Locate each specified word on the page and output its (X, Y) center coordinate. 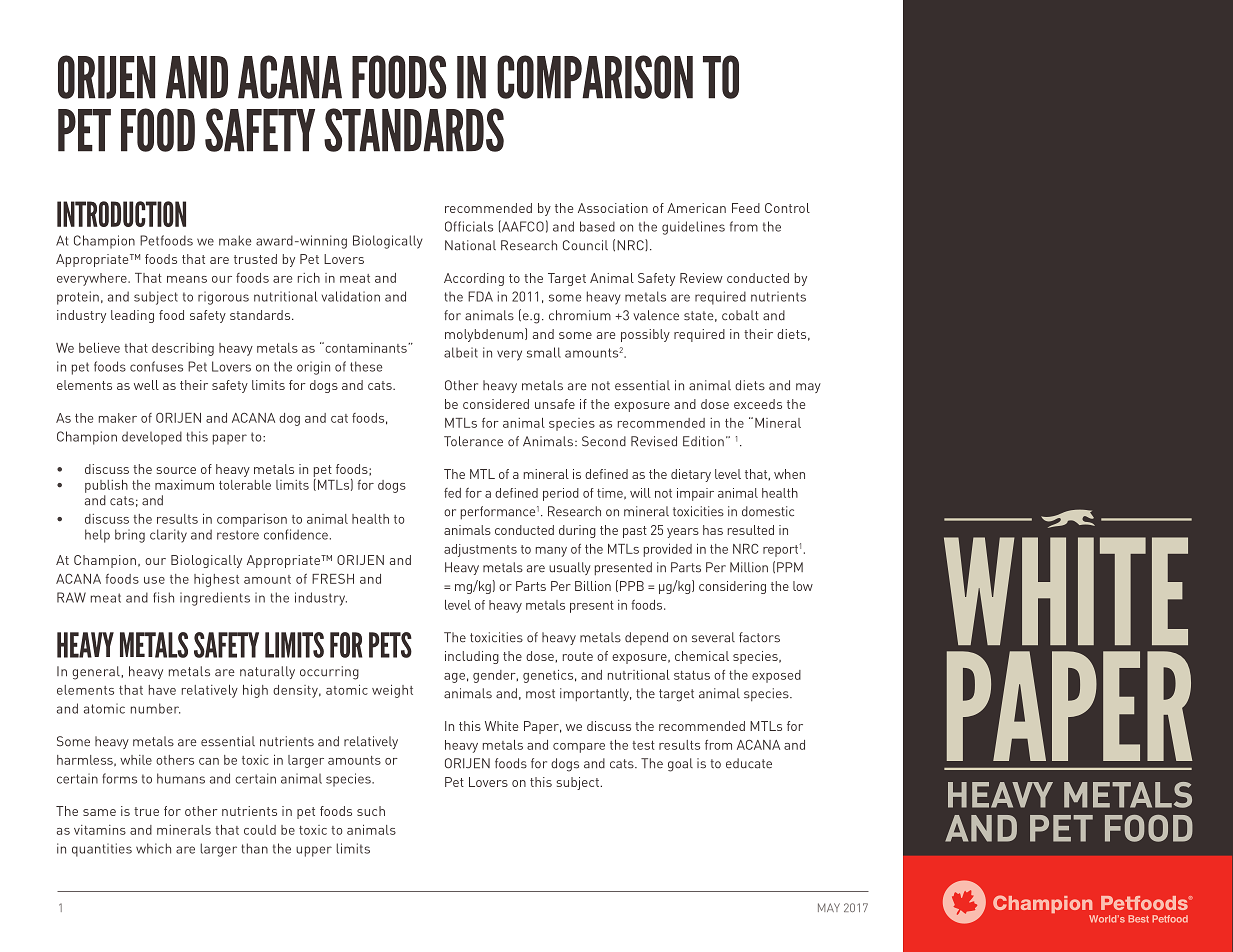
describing (183, 349)
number (155, 708)
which (153, 848)
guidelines (693, 228)
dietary (691, 475)
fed (452, 493)
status (692, 675)
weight (392, 691)
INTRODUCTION (121, 214)
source (176, 470)
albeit (461, 352)
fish (163, 597)
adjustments (480, 550)
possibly (645, 335)
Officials (469, 226)
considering (732, 587)
